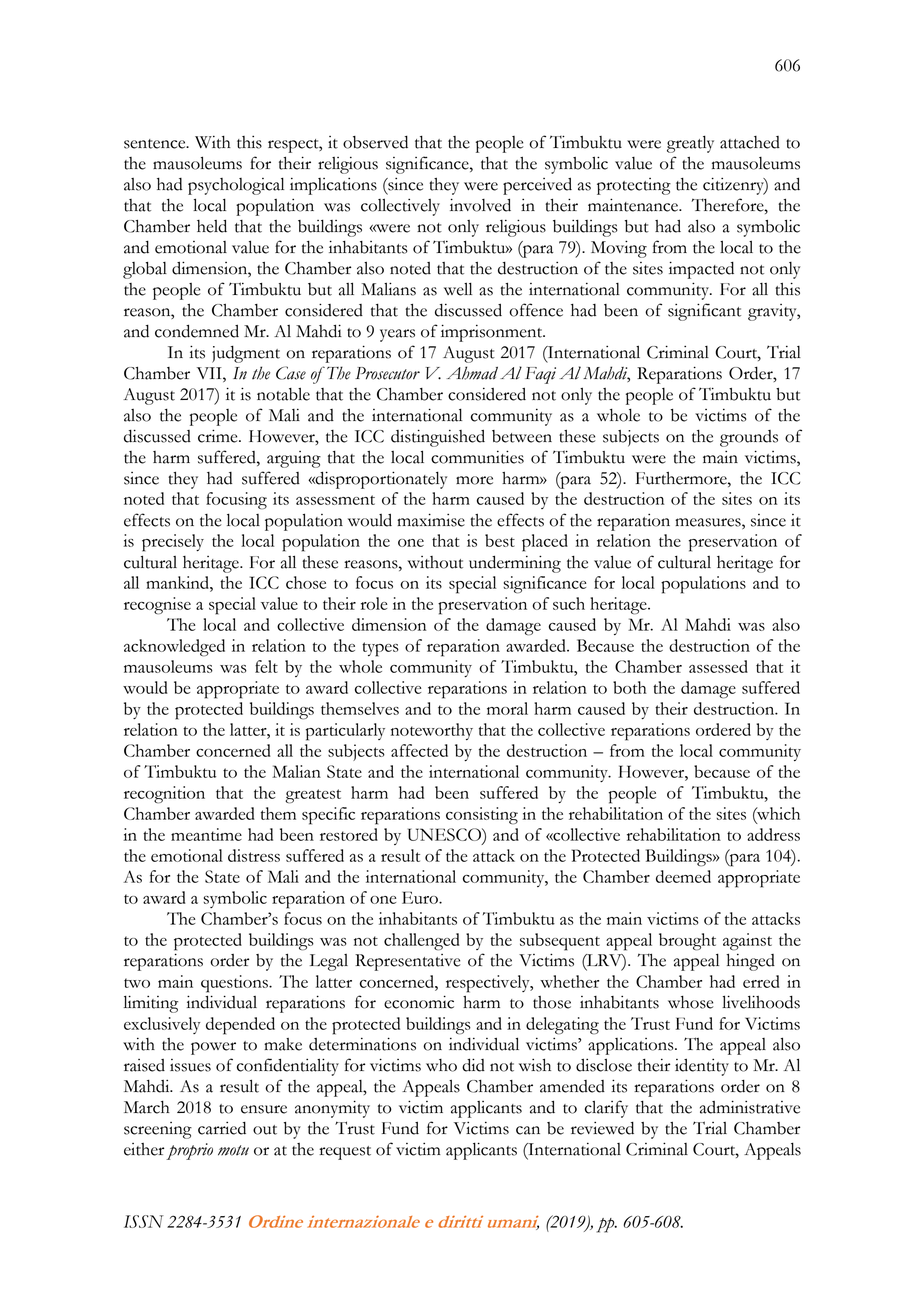 Image resolution: width=924 pixels, height=1308 pixels. What do you see at coordinates (482, 816) in the image?
I see `consisting` at bounding box center [482, 816].
